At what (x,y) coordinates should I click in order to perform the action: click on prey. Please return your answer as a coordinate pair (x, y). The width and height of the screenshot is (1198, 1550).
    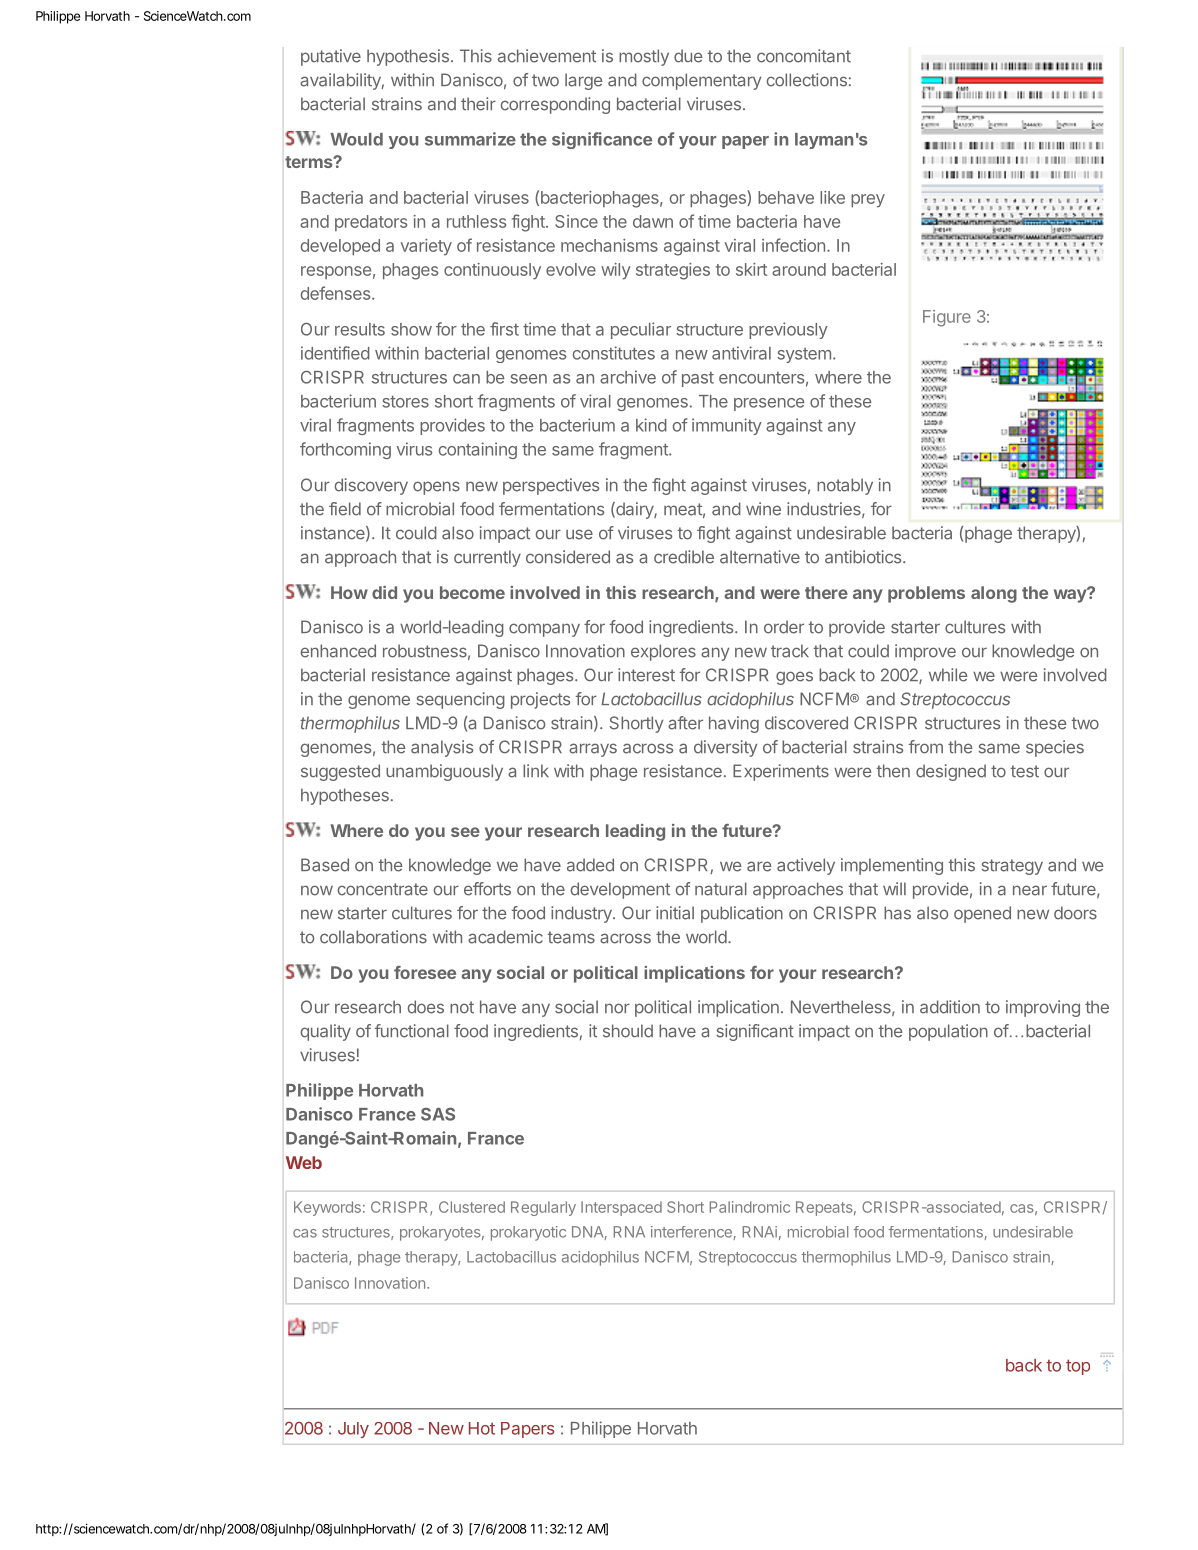
    Looking at the image, I should click on (868, 201).
